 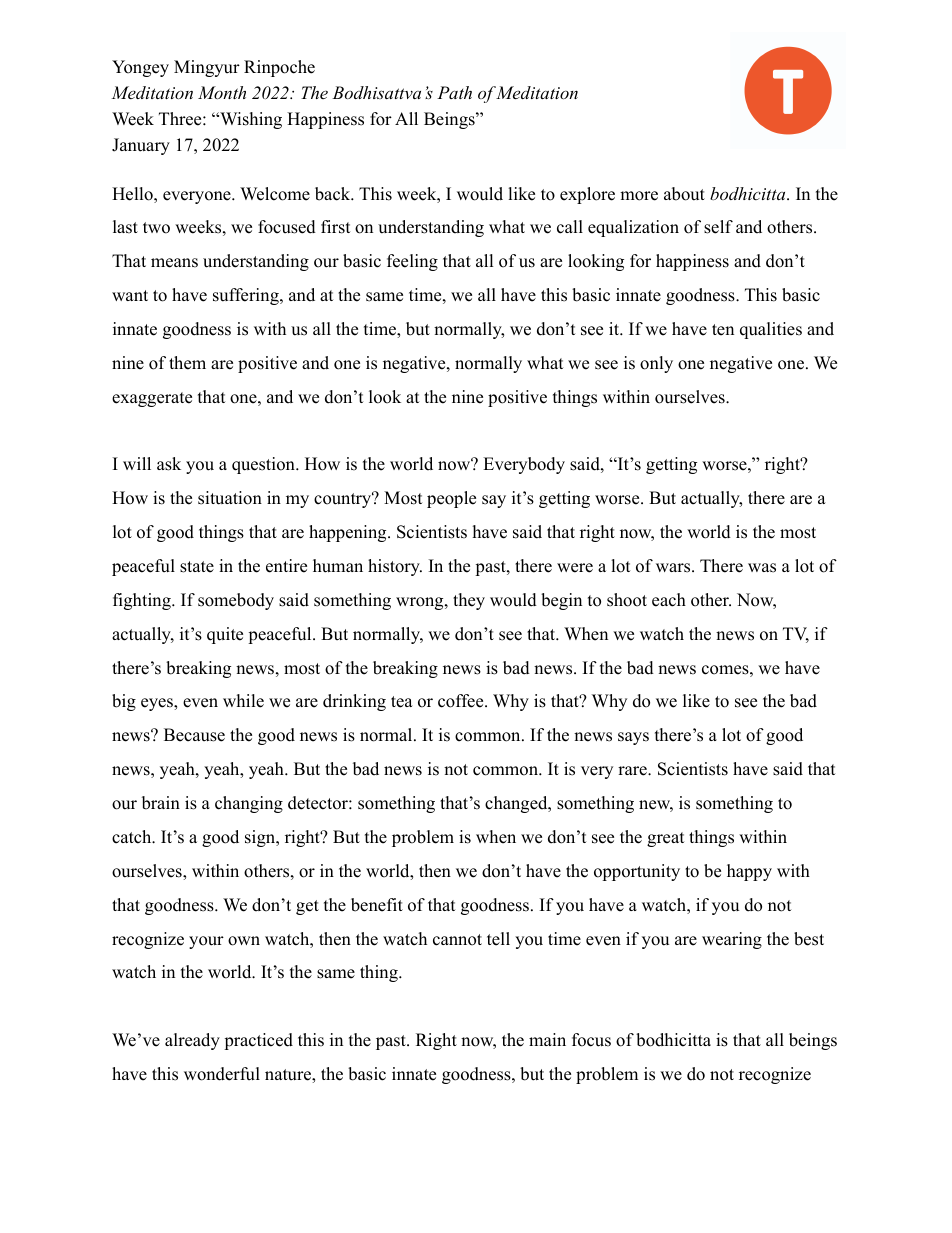 What do you see at coordinates (684, 194) in the page?
I see `about` at bounding box center [684, 194].
